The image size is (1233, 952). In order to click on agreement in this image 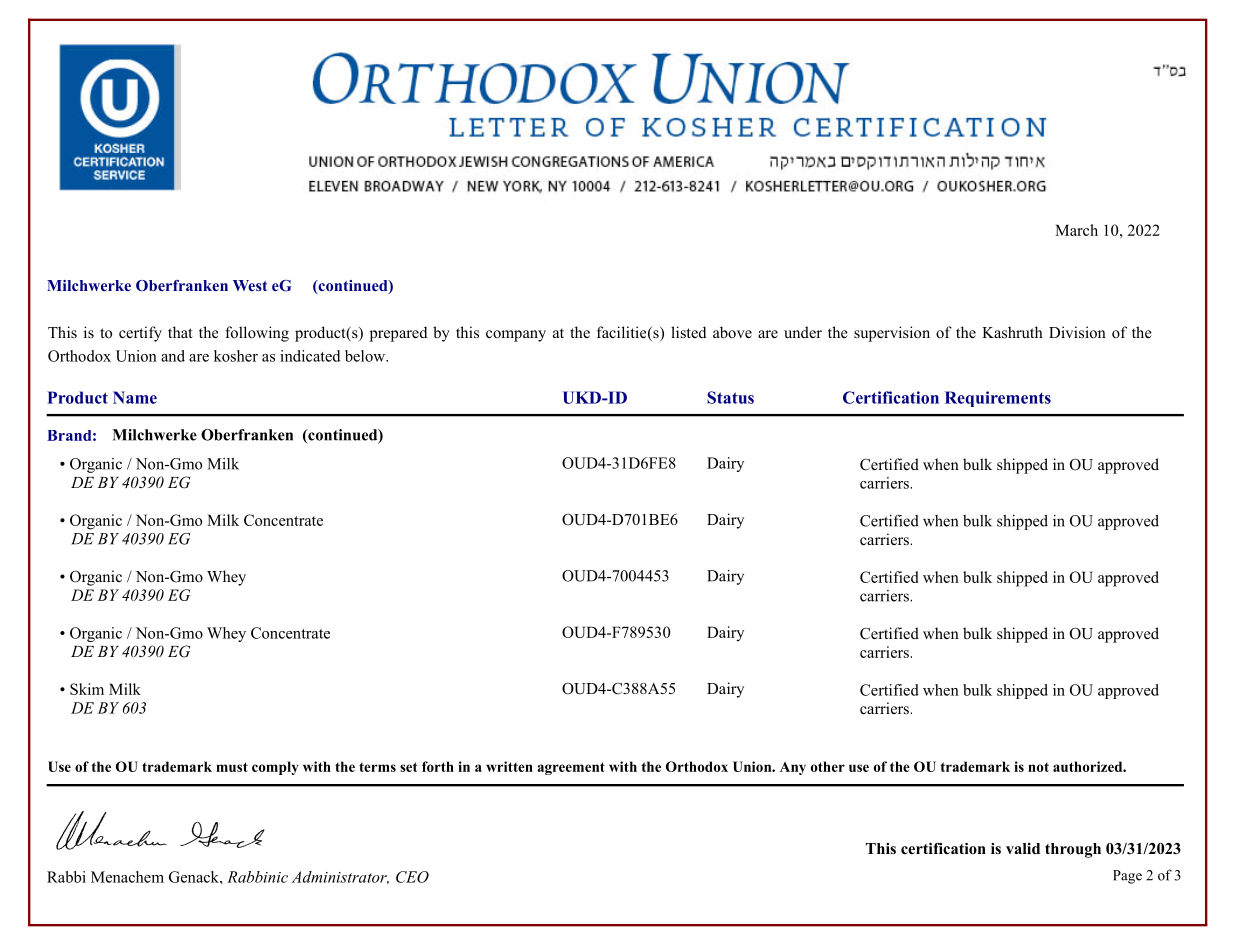, I will do `click(571, 768)`.
